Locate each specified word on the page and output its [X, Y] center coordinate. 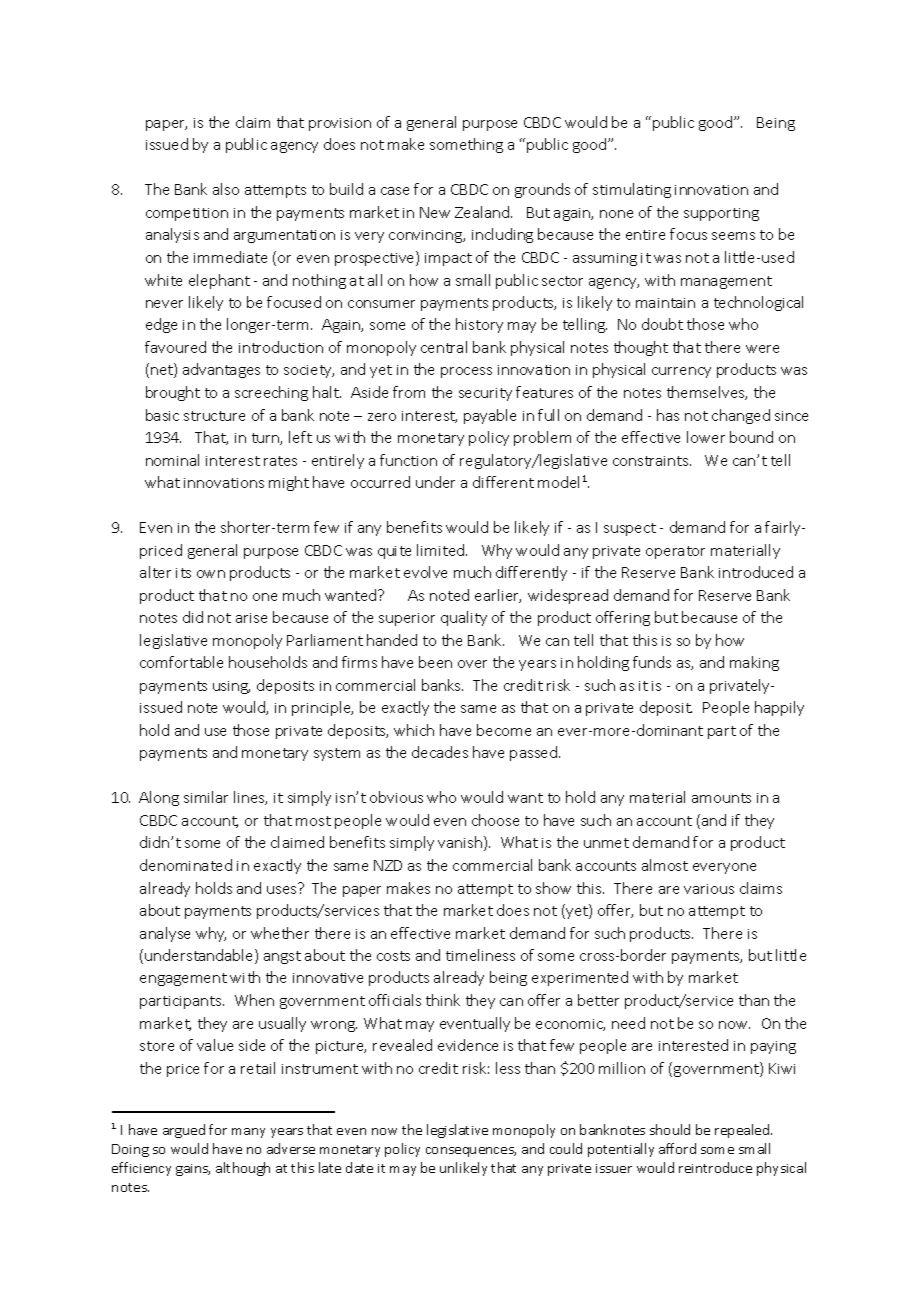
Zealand [483, 212]
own [211, 574]
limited [442, 550]
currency [681, 372]
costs [393, 956]
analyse [165, 934]
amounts [721, 798]
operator [675, 552]
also [226, 189]
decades [440, 752]
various [709, 889]
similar [206, 797]
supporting [721, 214]
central [444, 347]
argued [184, 1131]
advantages [221, 370]
